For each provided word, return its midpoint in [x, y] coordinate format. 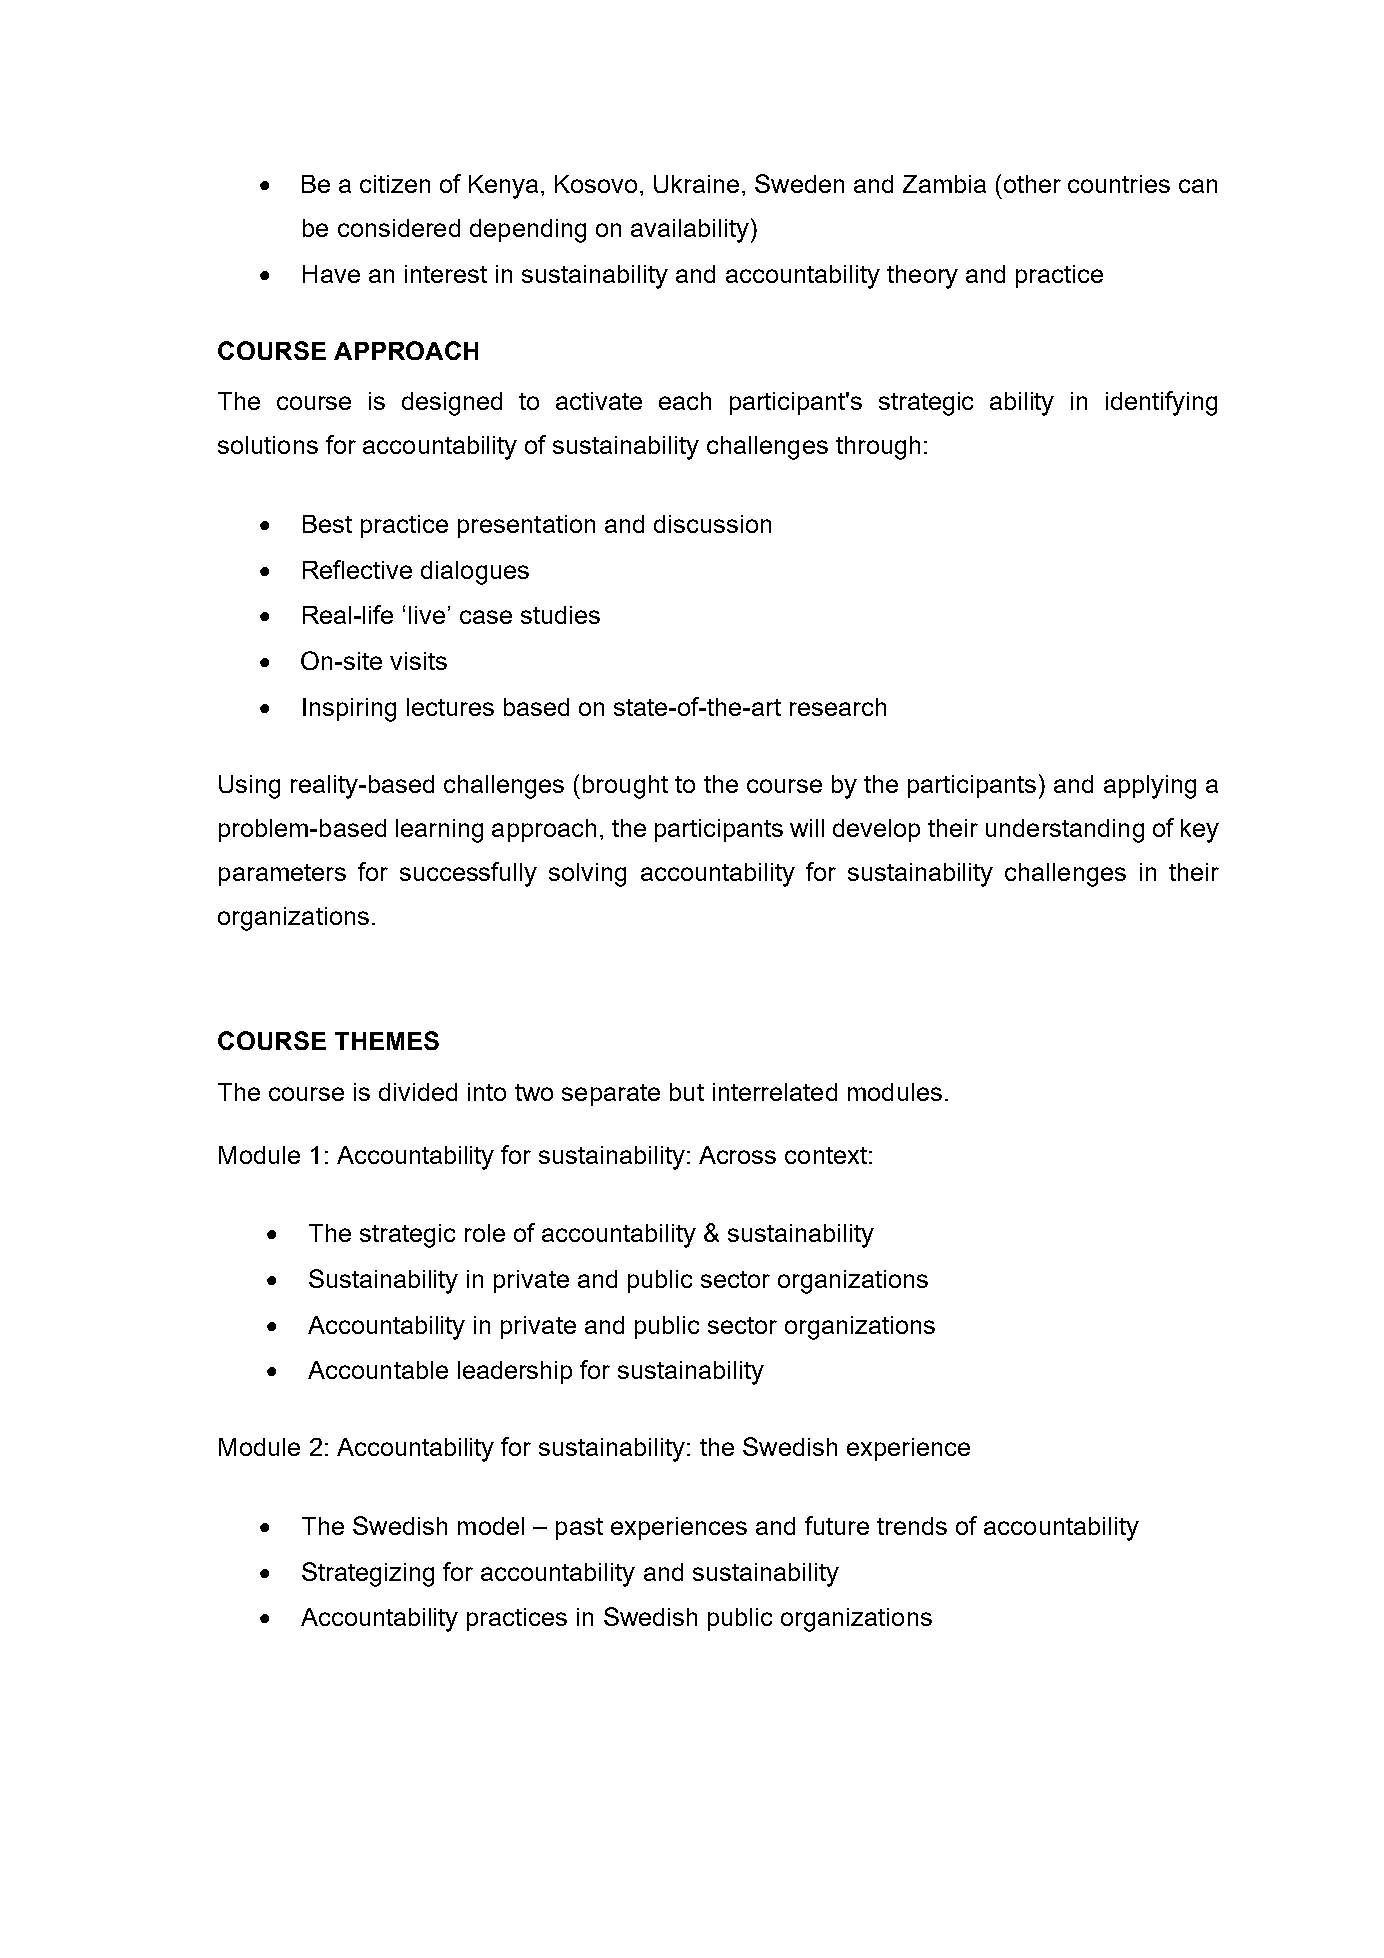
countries [1119, 184]
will [807, 828]
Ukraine [696, 184]
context [826, 1155]
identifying [1161, 403]
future [837, 1525]
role [485, 1233]
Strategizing [368, 1574]
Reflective [357, 569]
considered [399, 228]
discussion [712, 524]
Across [737, 1155]
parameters [282, 875]
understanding [1065, 831]
